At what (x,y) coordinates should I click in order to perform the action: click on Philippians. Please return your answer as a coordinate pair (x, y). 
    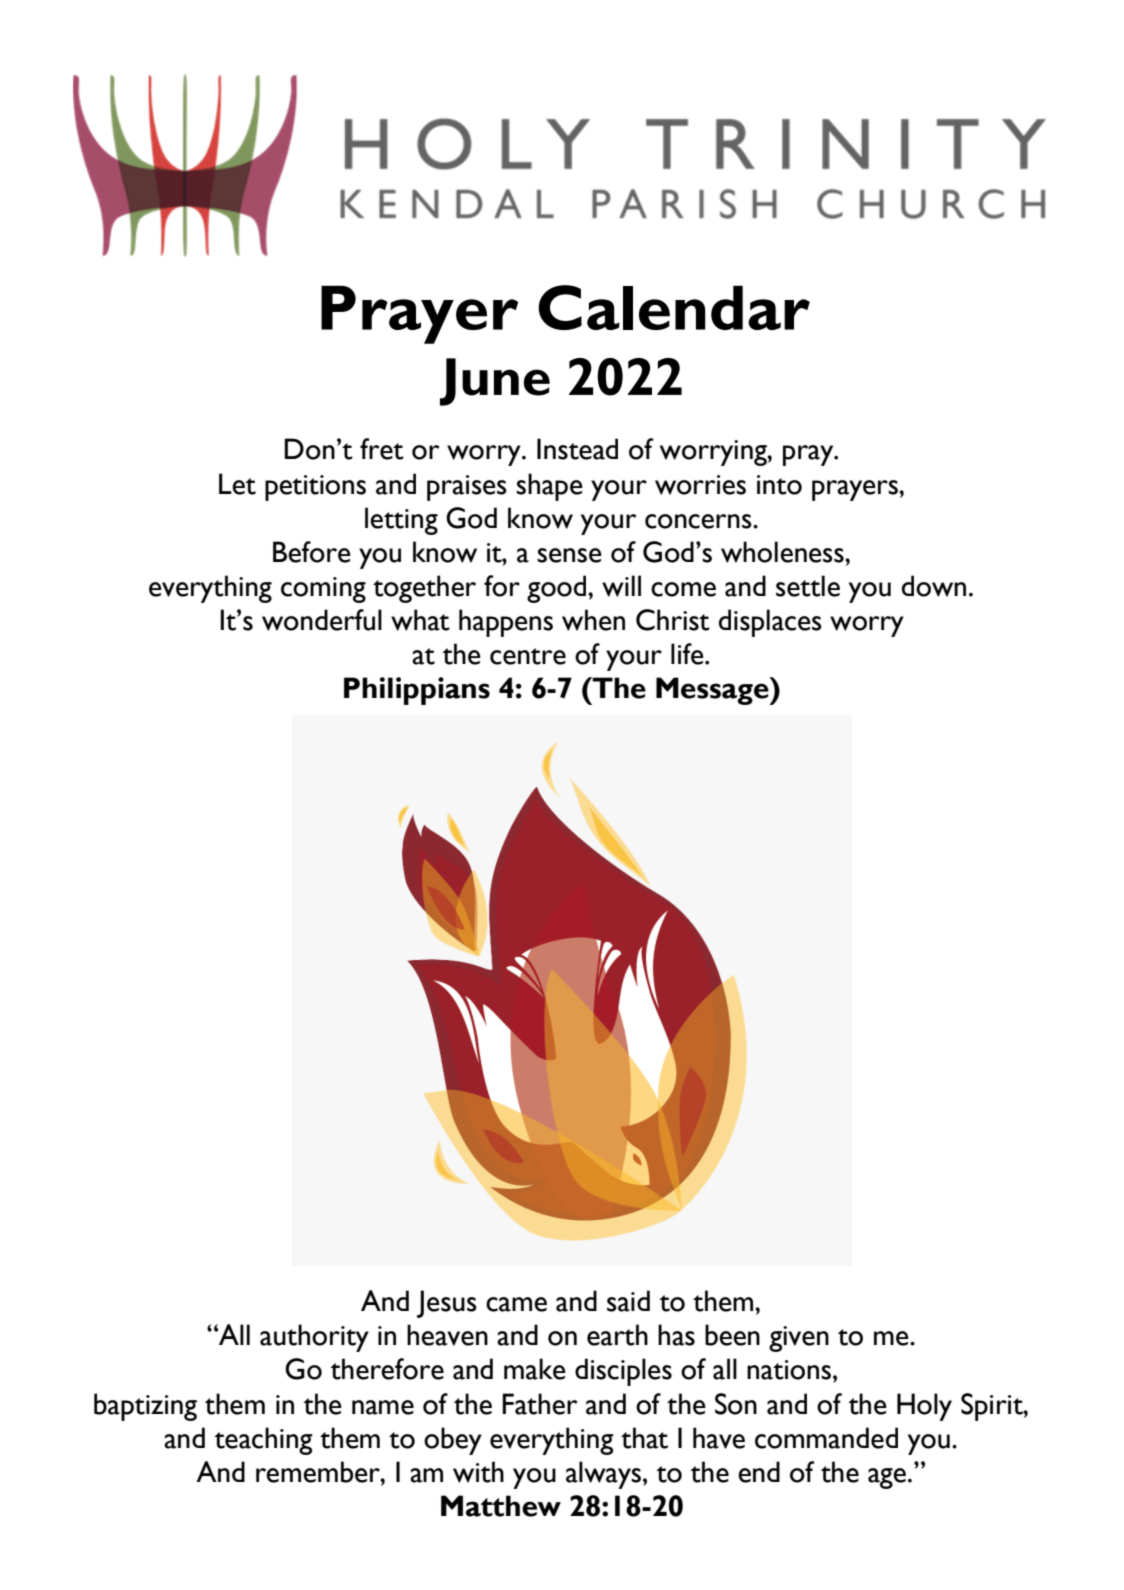
    Looking at the image, I should click on (417, 691).
